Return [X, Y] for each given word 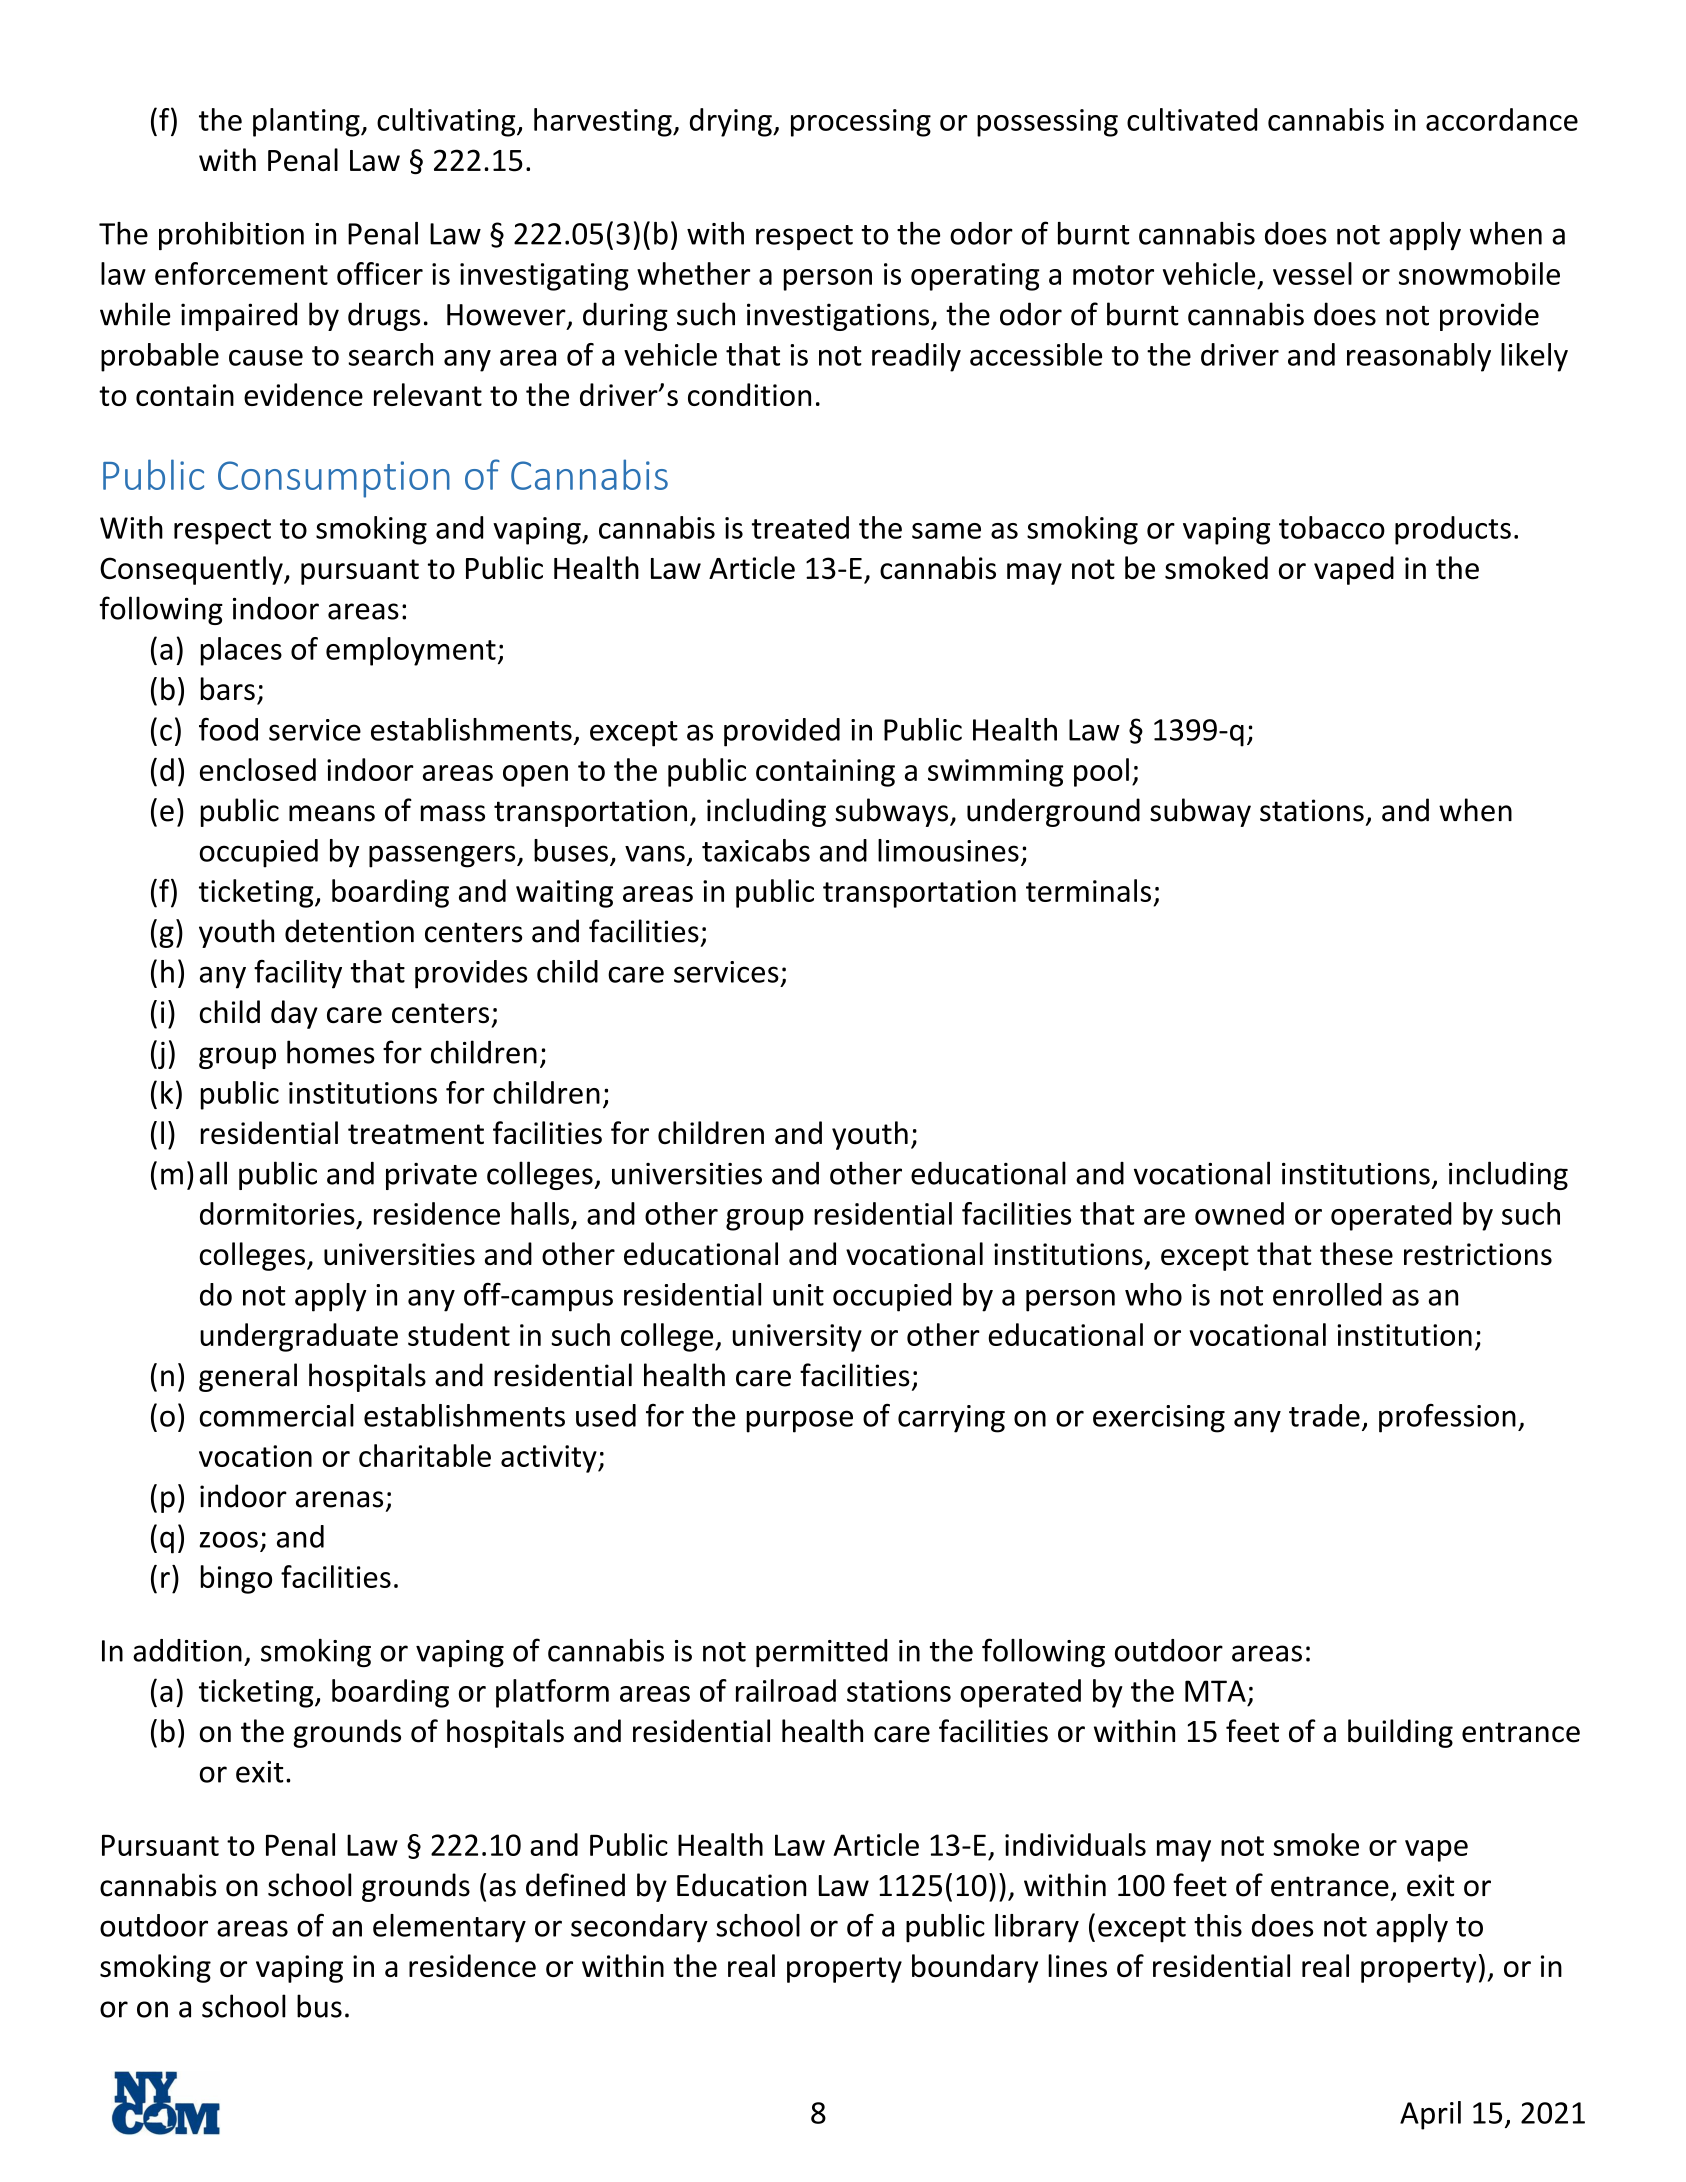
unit [798, 1295]
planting [307, 122]
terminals [1088, 890]
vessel [1312, 273]
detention [349, 931]
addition [187, 1650]
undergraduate [299, 1337]
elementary [449, 1928]
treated [800, 527]
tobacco [1332, 527]
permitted [821, 1653]
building [1400, 1733]
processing [861, 123]
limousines [948, 850]
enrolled [1327, 1294]
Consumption [334, 479]
